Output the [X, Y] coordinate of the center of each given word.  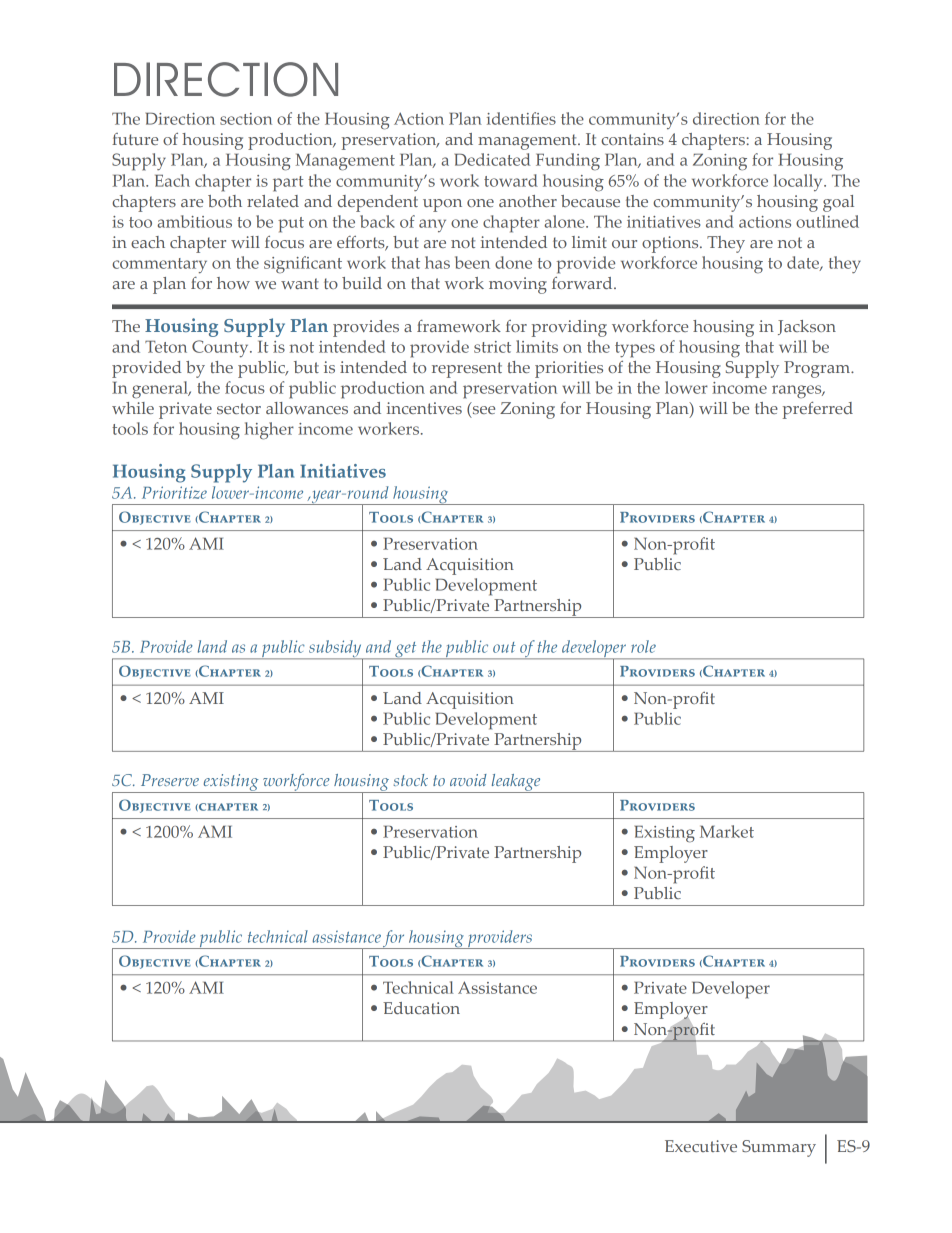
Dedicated [492, 159]
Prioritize [174, 492]
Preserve [170, 780]
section [246, 119]
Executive [701, 1146]
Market [727, 831]
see [482, 410]
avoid [468, 780]
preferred [818, 410]
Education [421, 1008]
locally [799, 182]
